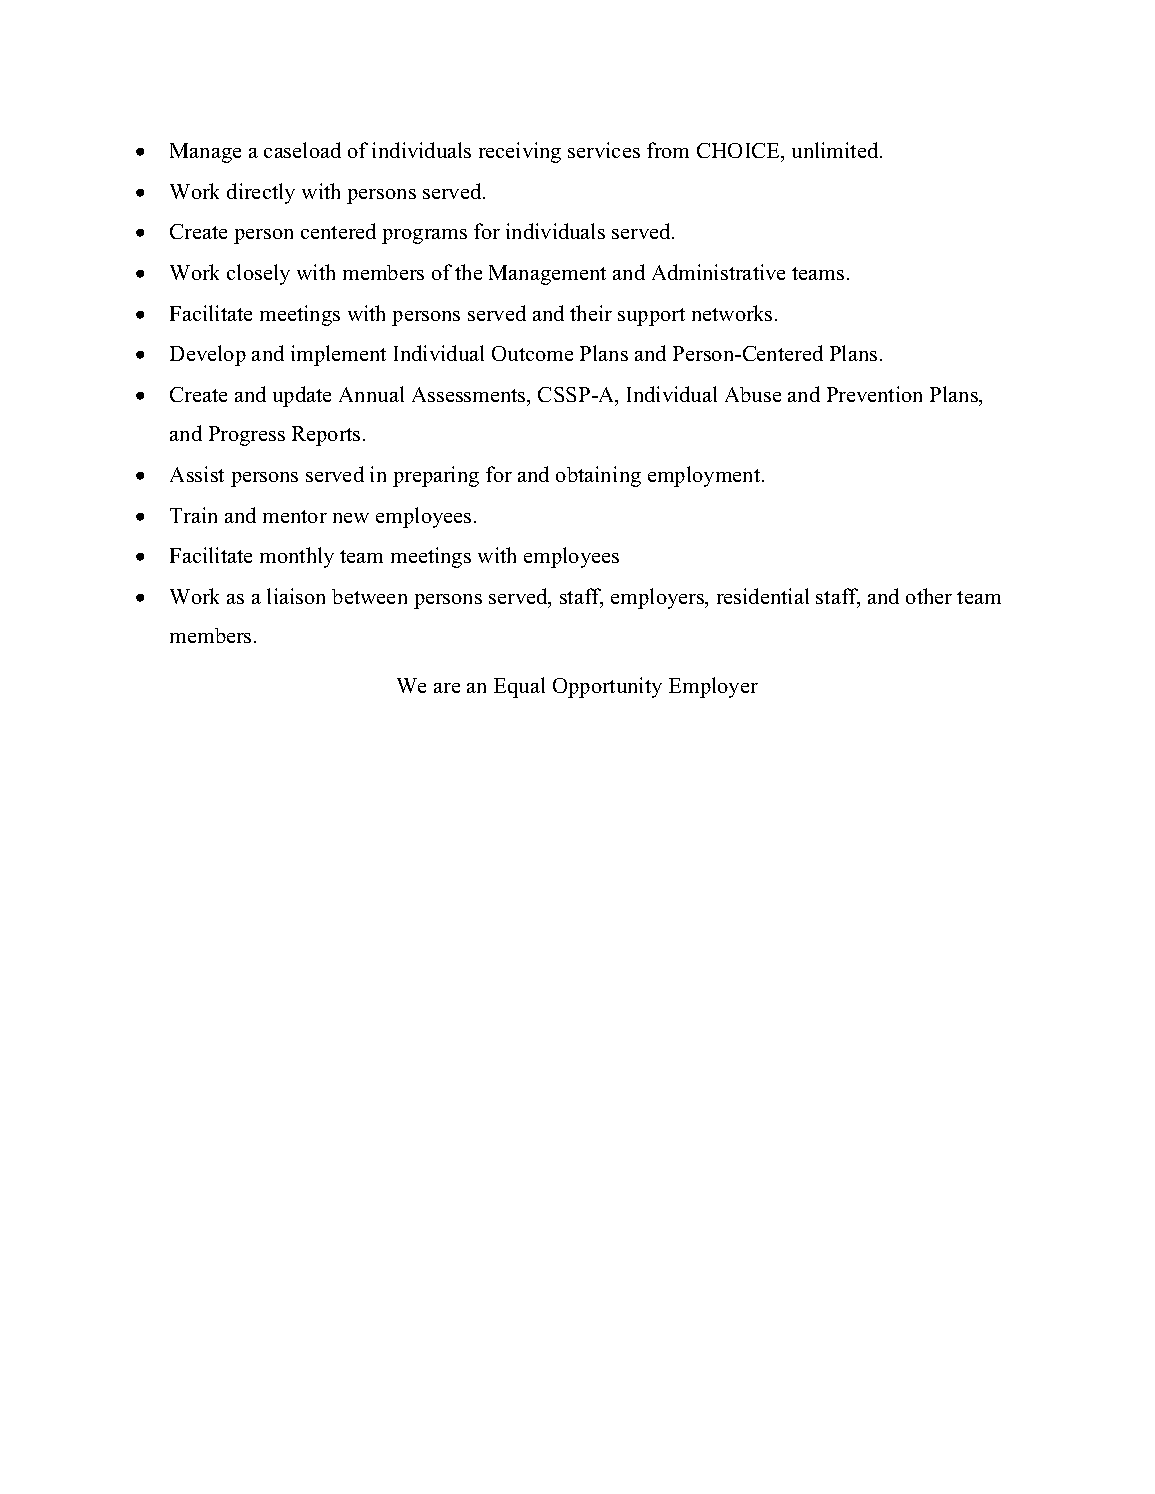 The image size is (1155, 1494). What do you see at coordinates (836, 150) in the screenshot?
I see `unlimited` at bounding box center [836, 150].
